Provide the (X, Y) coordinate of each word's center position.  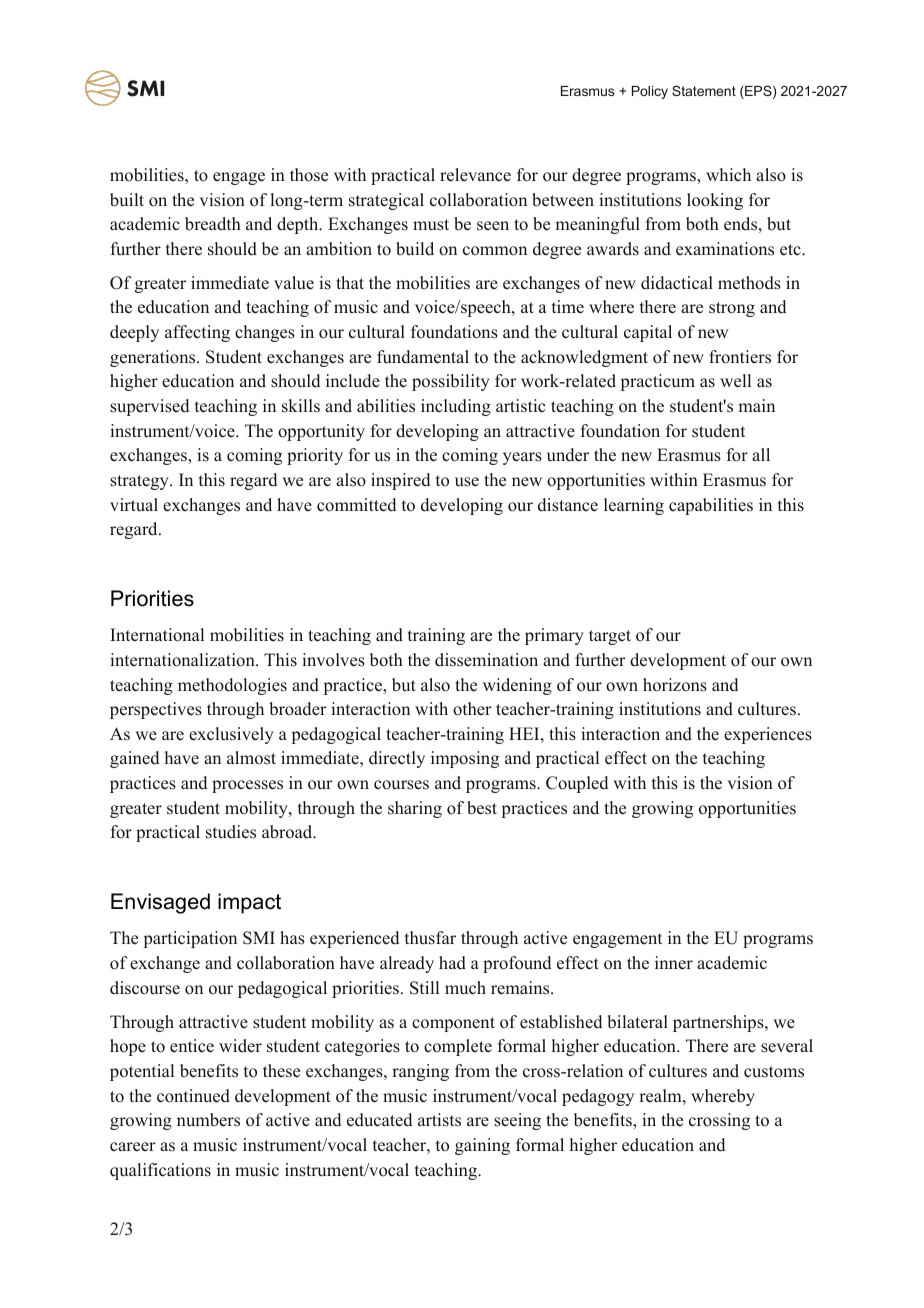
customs (774, 1072)
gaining (482, 1146)
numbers (208, 1120)
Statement (704, 90)
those (309, 175)
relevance (475, 175)
